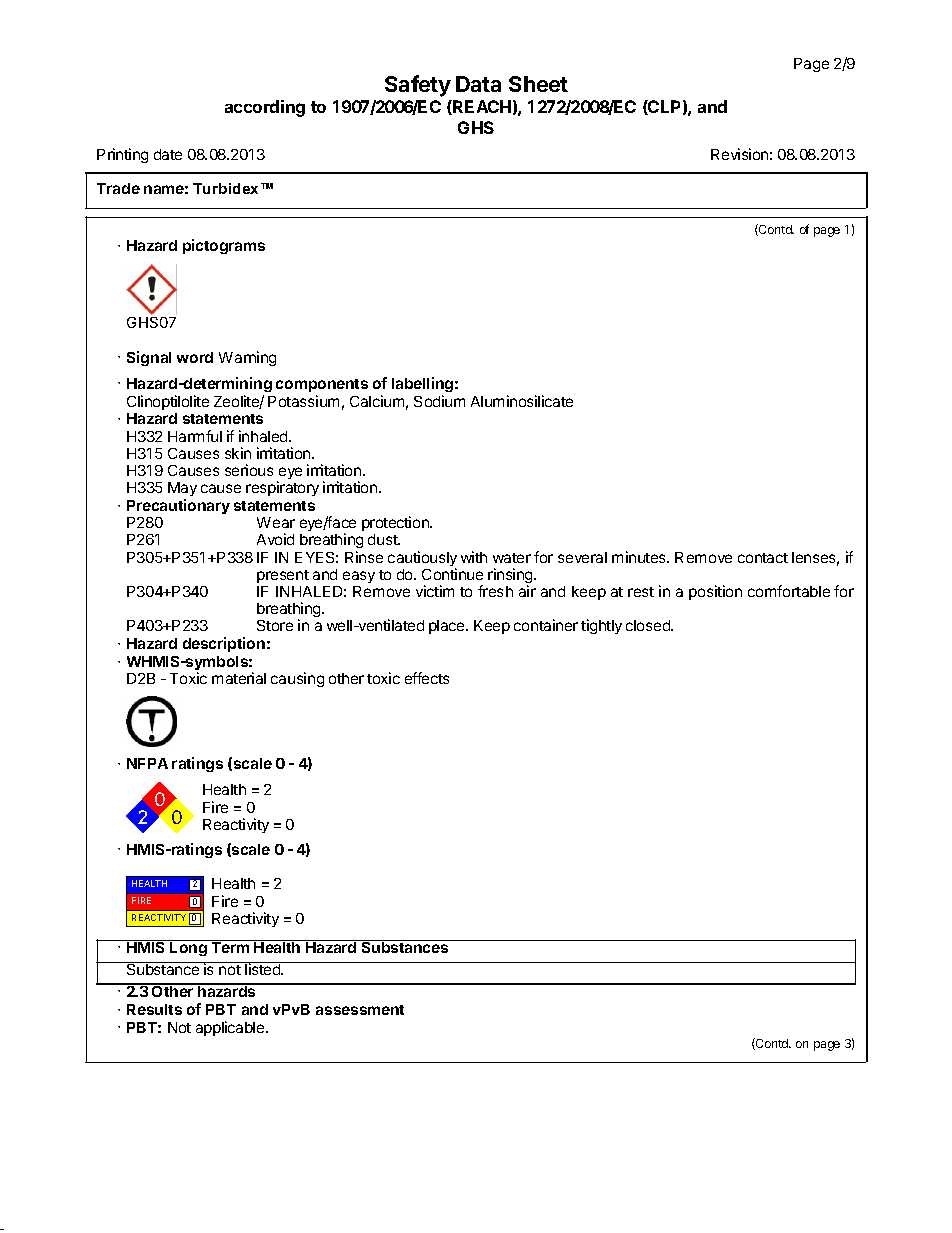  I want to click on word, so click(195, 357).
